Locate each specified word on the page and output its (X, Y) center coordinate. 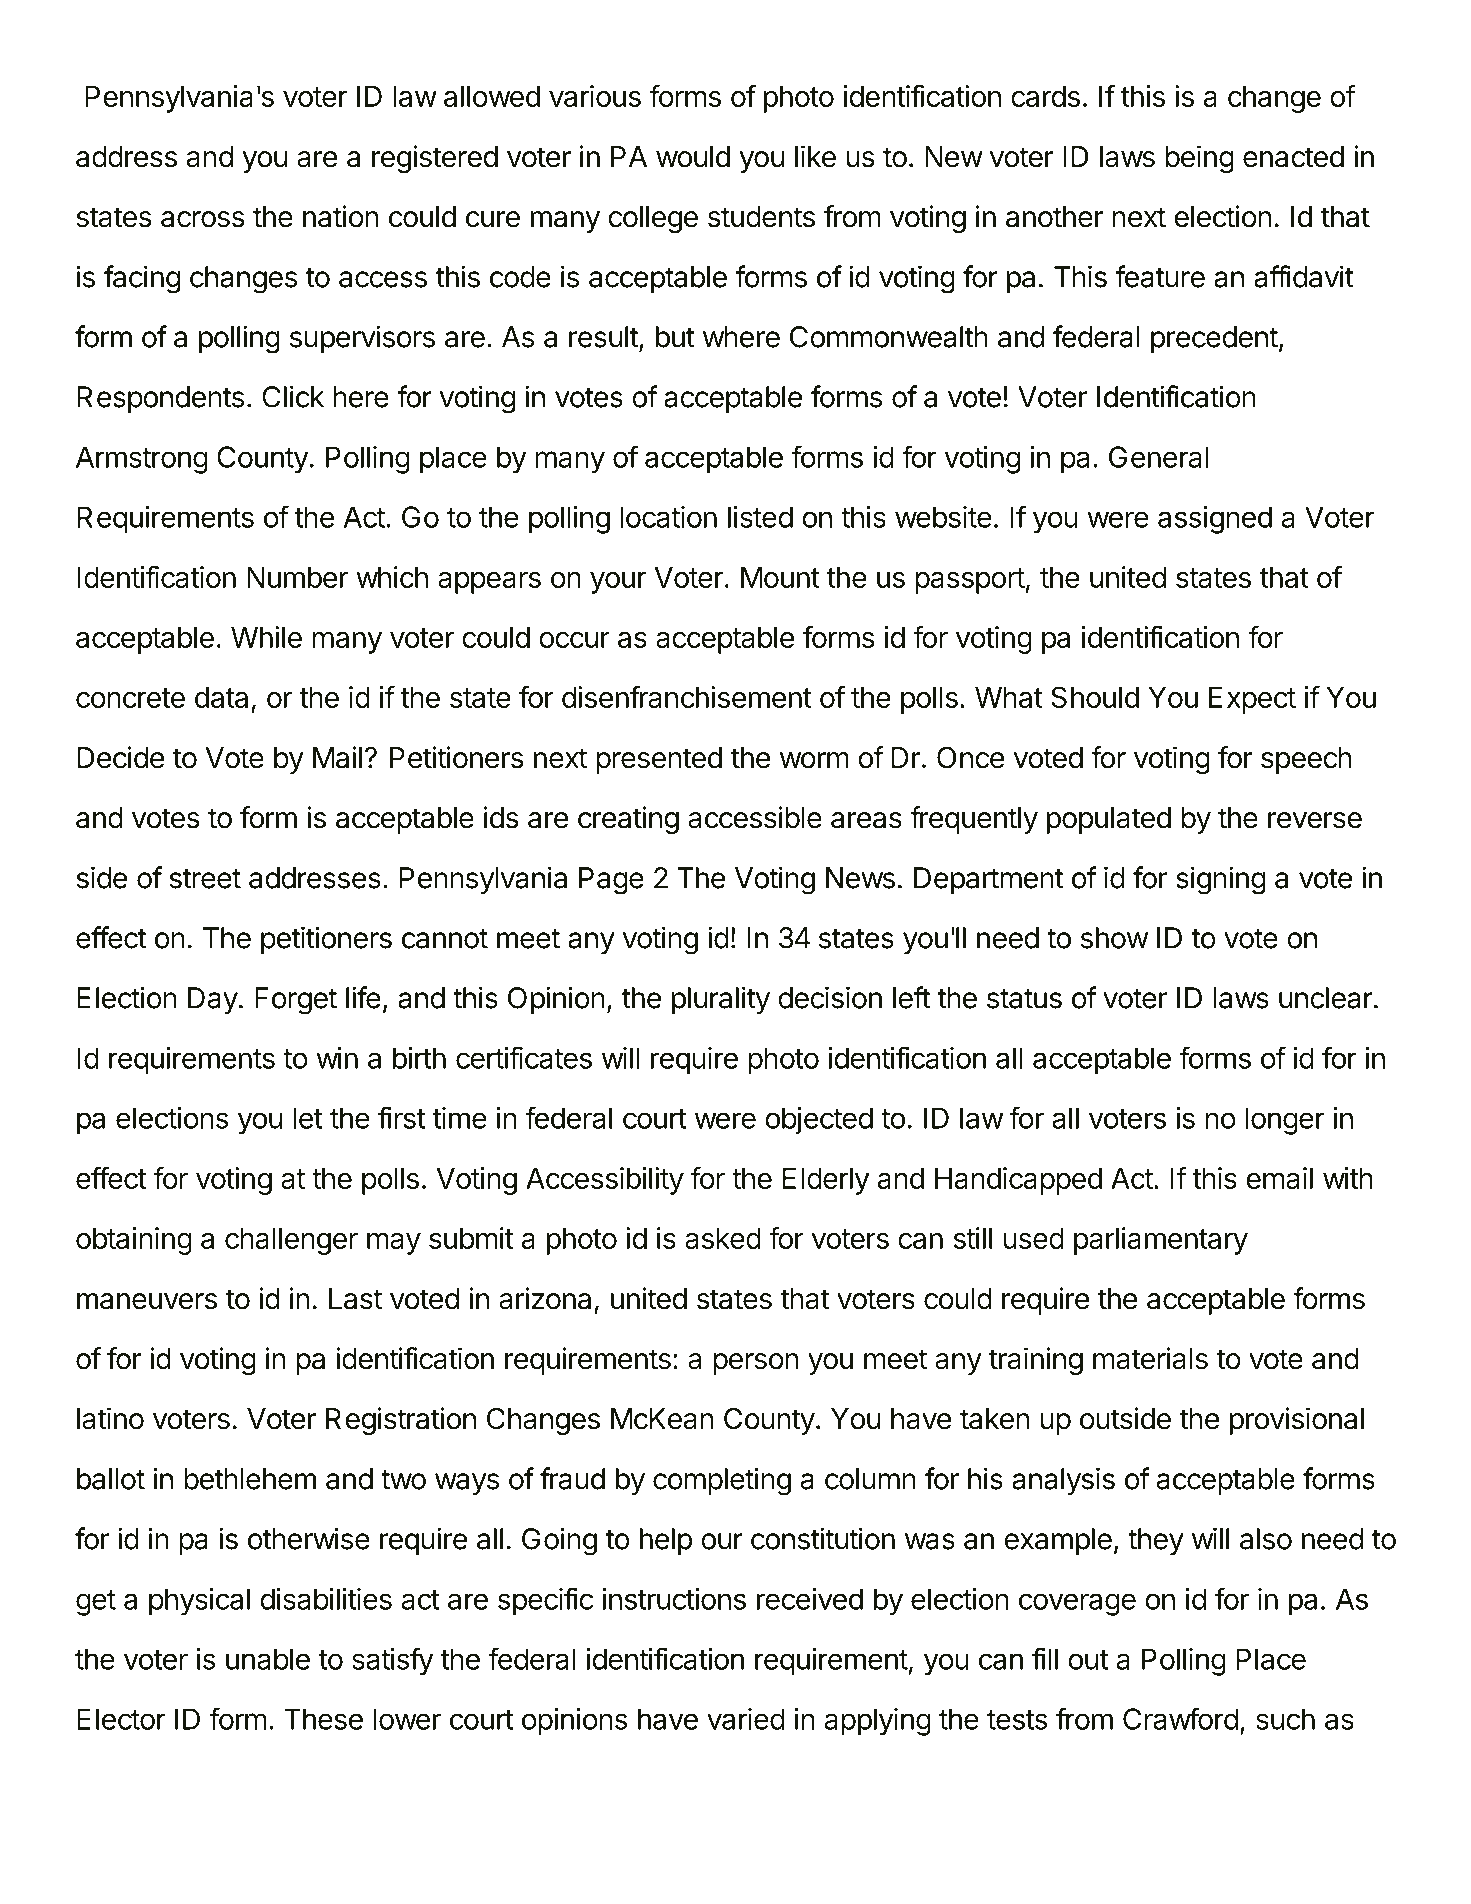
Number (297, 577)
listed (760, 517)
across (203, 219)
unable (268, 1659)
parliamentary (1161, 1241)
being (1199, 159)
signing (1221, 880)
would (693, 157)
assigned (1215, 520)
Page (611, 881)
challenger (291, 1241)
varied (746, 1719)
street (205, 878)
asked (723, 1238)
